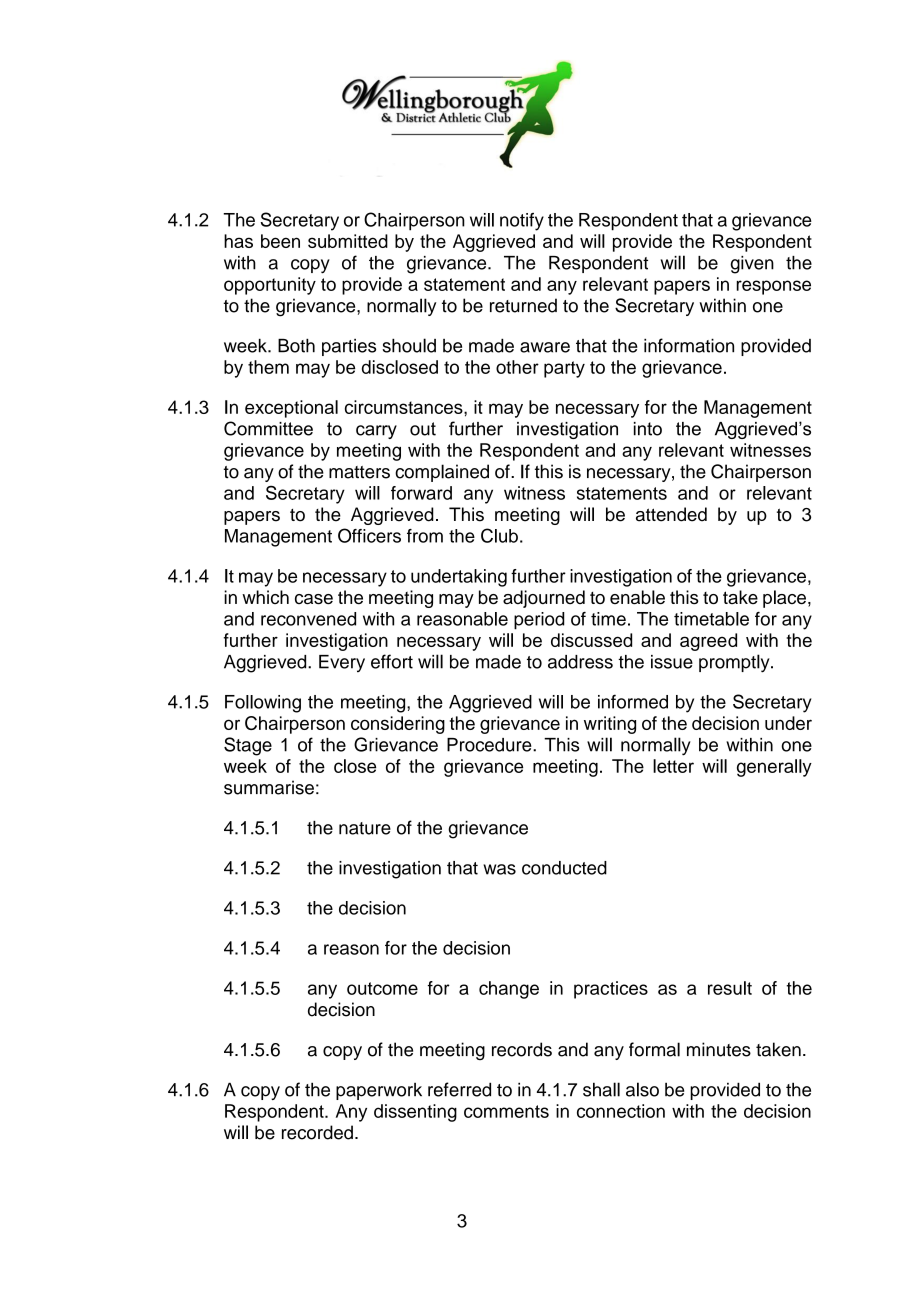 The width and height of the image is (924, 1308). Describe the element at coordinates (369, 535) in the image. I see `Officers` at that location.
